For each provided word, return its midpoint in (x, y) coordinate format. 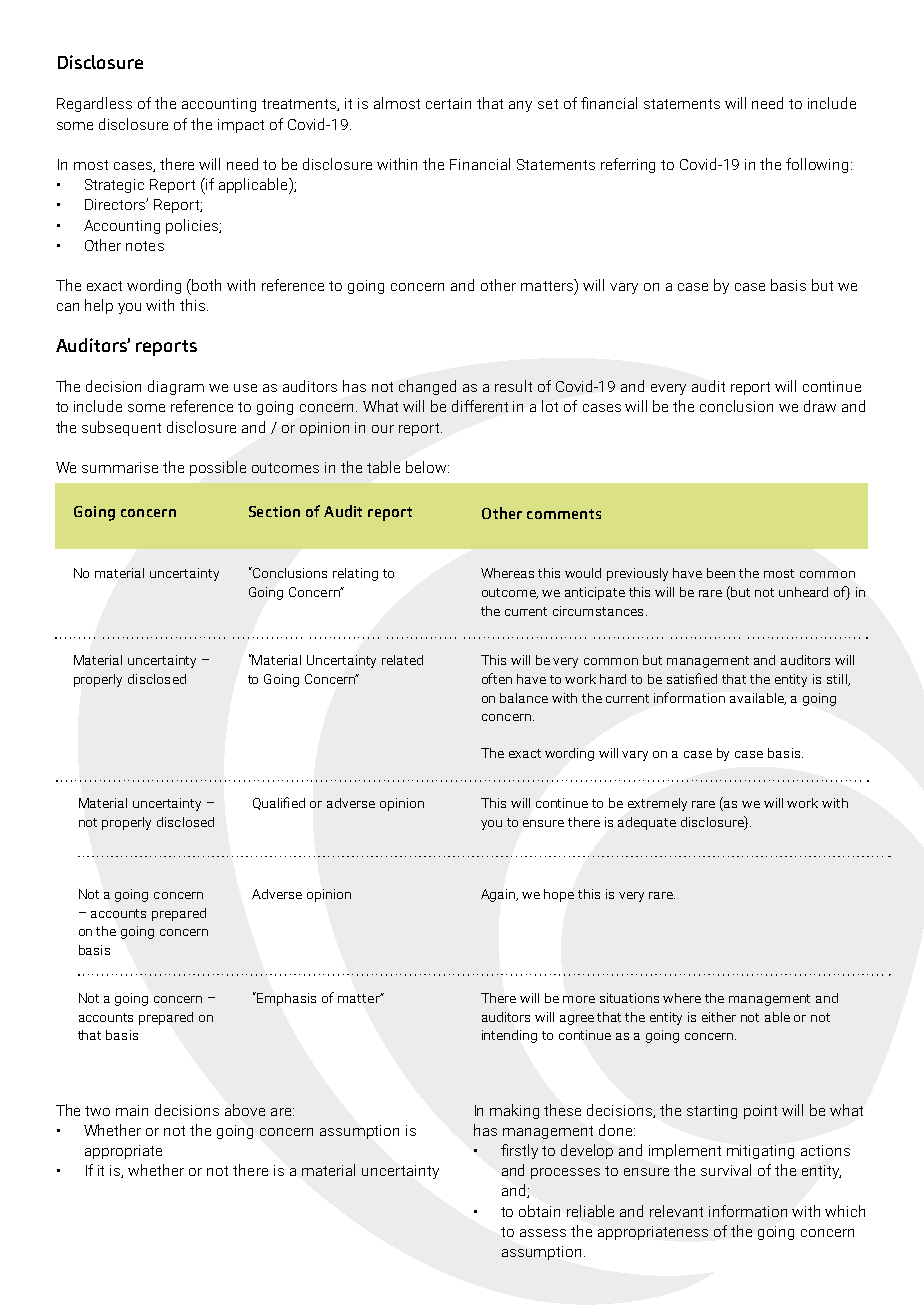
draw (820, 406)
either (719, 1017)
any (520, 106)
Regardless (94, 104)
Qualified (279, 803)
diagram (176, 387)
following (817, 165)
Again (499, 895)
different (480, 406)
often (497, 678)
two (97, 1111)
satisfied (692, 678)
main (132, 1110)
